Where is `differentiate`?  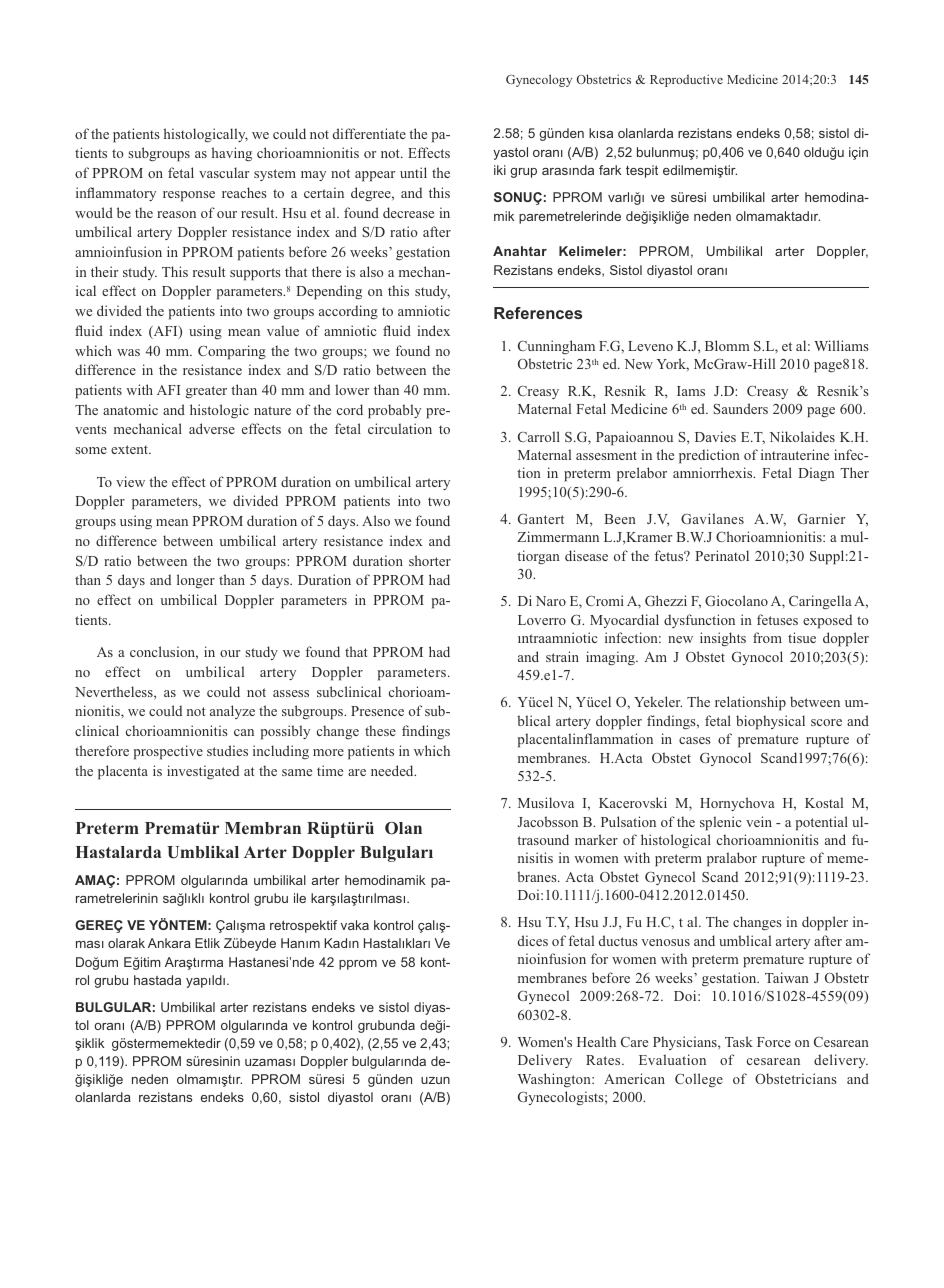
differentiate is located at coordinates (369, 133).
